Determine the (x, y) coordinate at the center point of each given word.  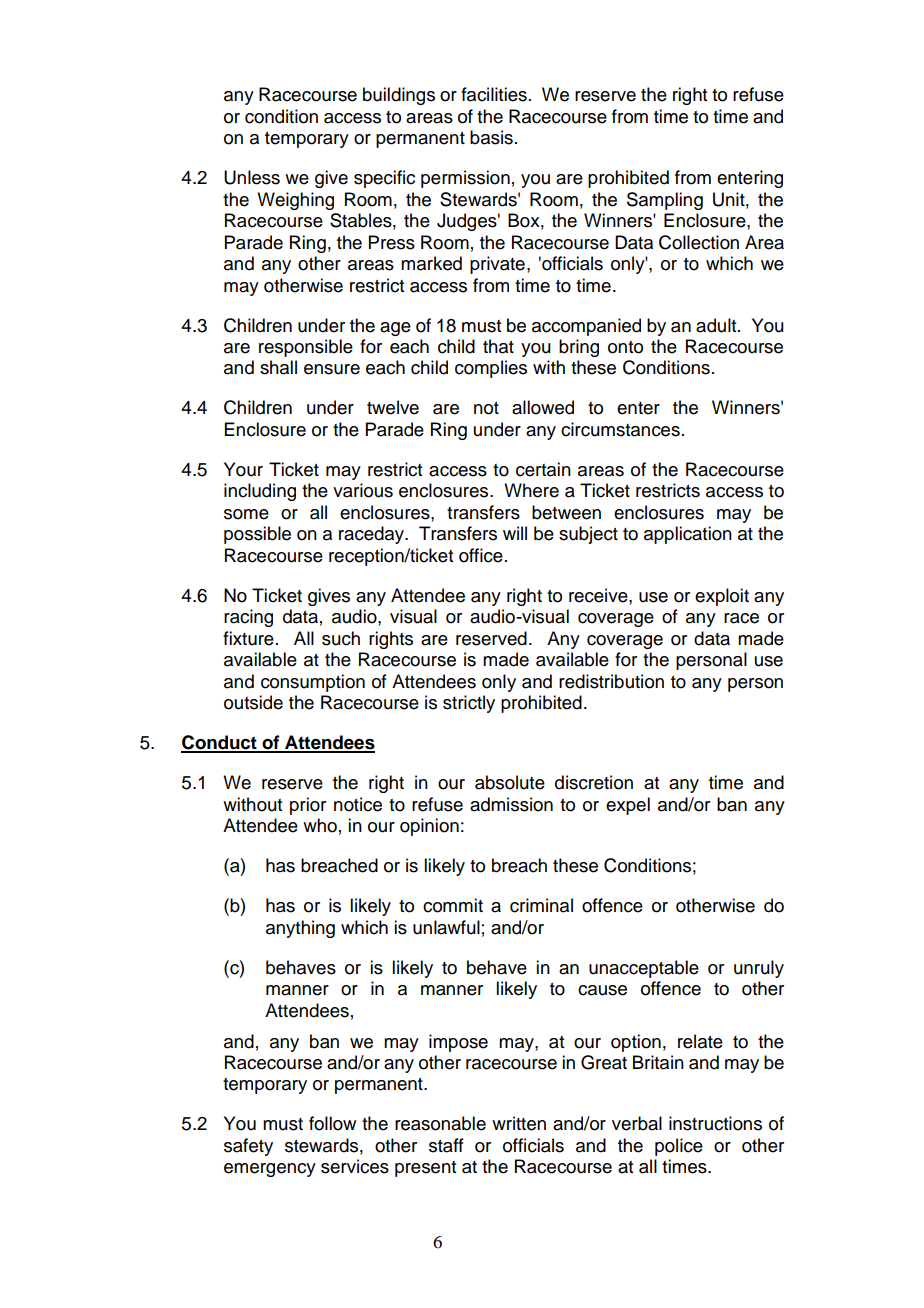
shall (278, 367)
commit (453, 905)
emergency (270, 1170)
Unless (252, 177)
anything (300, 929)
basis (491, 137)
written (519, 1123)
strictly (469, 704)
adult (717, 325)
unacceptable (644, 969)
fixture (248, 638)
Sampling (665, 201)
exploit (722, 597)
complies (491, 369)
